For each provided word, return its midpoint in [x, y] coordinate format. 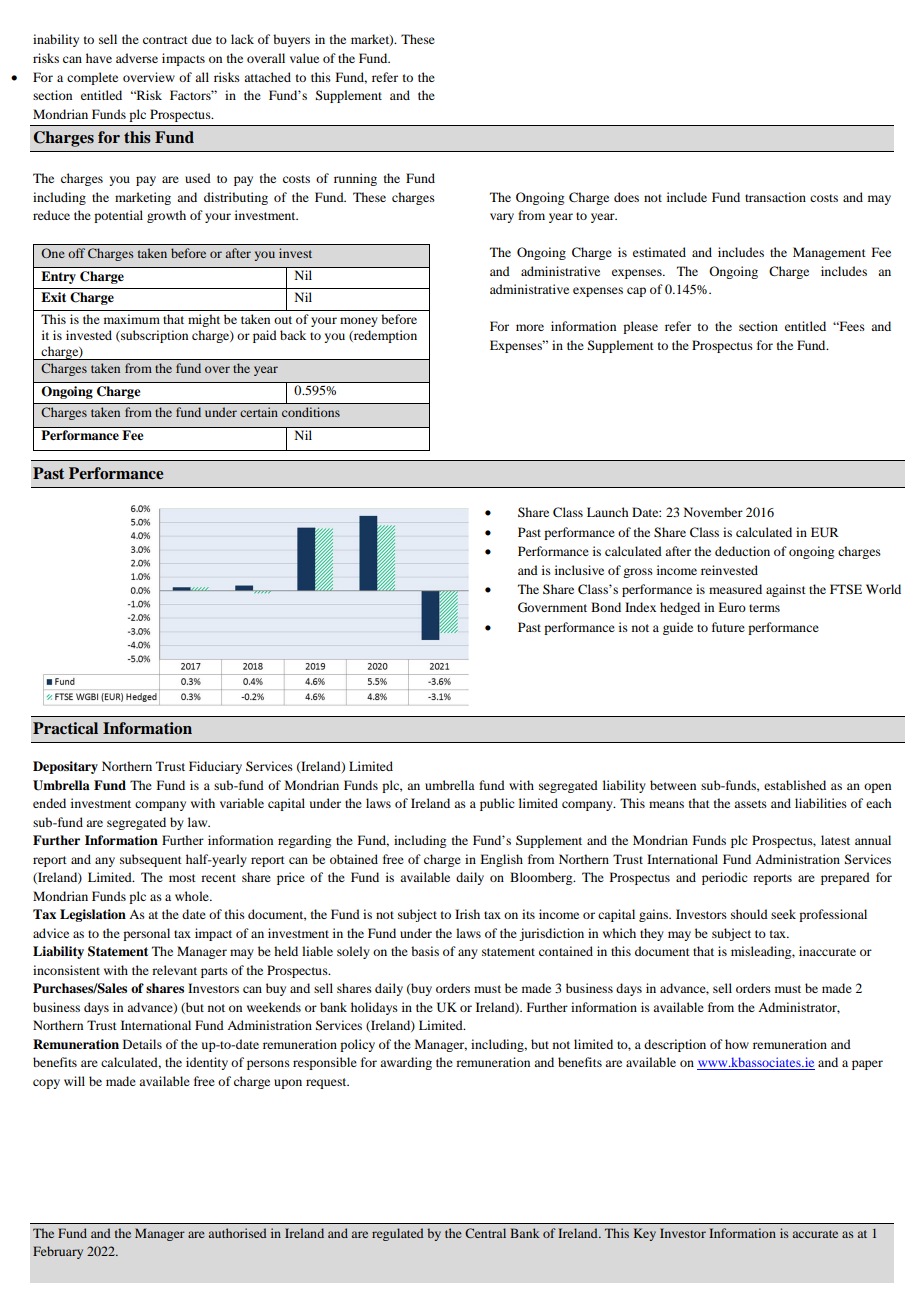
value [304, 58]
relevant [174, 970]
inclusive [579, 570]
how [737, 1044]
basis [425, 951]
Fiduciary [215, 767]
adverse [137, 58]
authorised [238, 1233]
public [497, 804]
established [795, 785]
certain [259, 412]
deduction [742, 551]
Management [829, 253]
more [530, 327]
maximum [132, 319]
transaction [775, 197]
